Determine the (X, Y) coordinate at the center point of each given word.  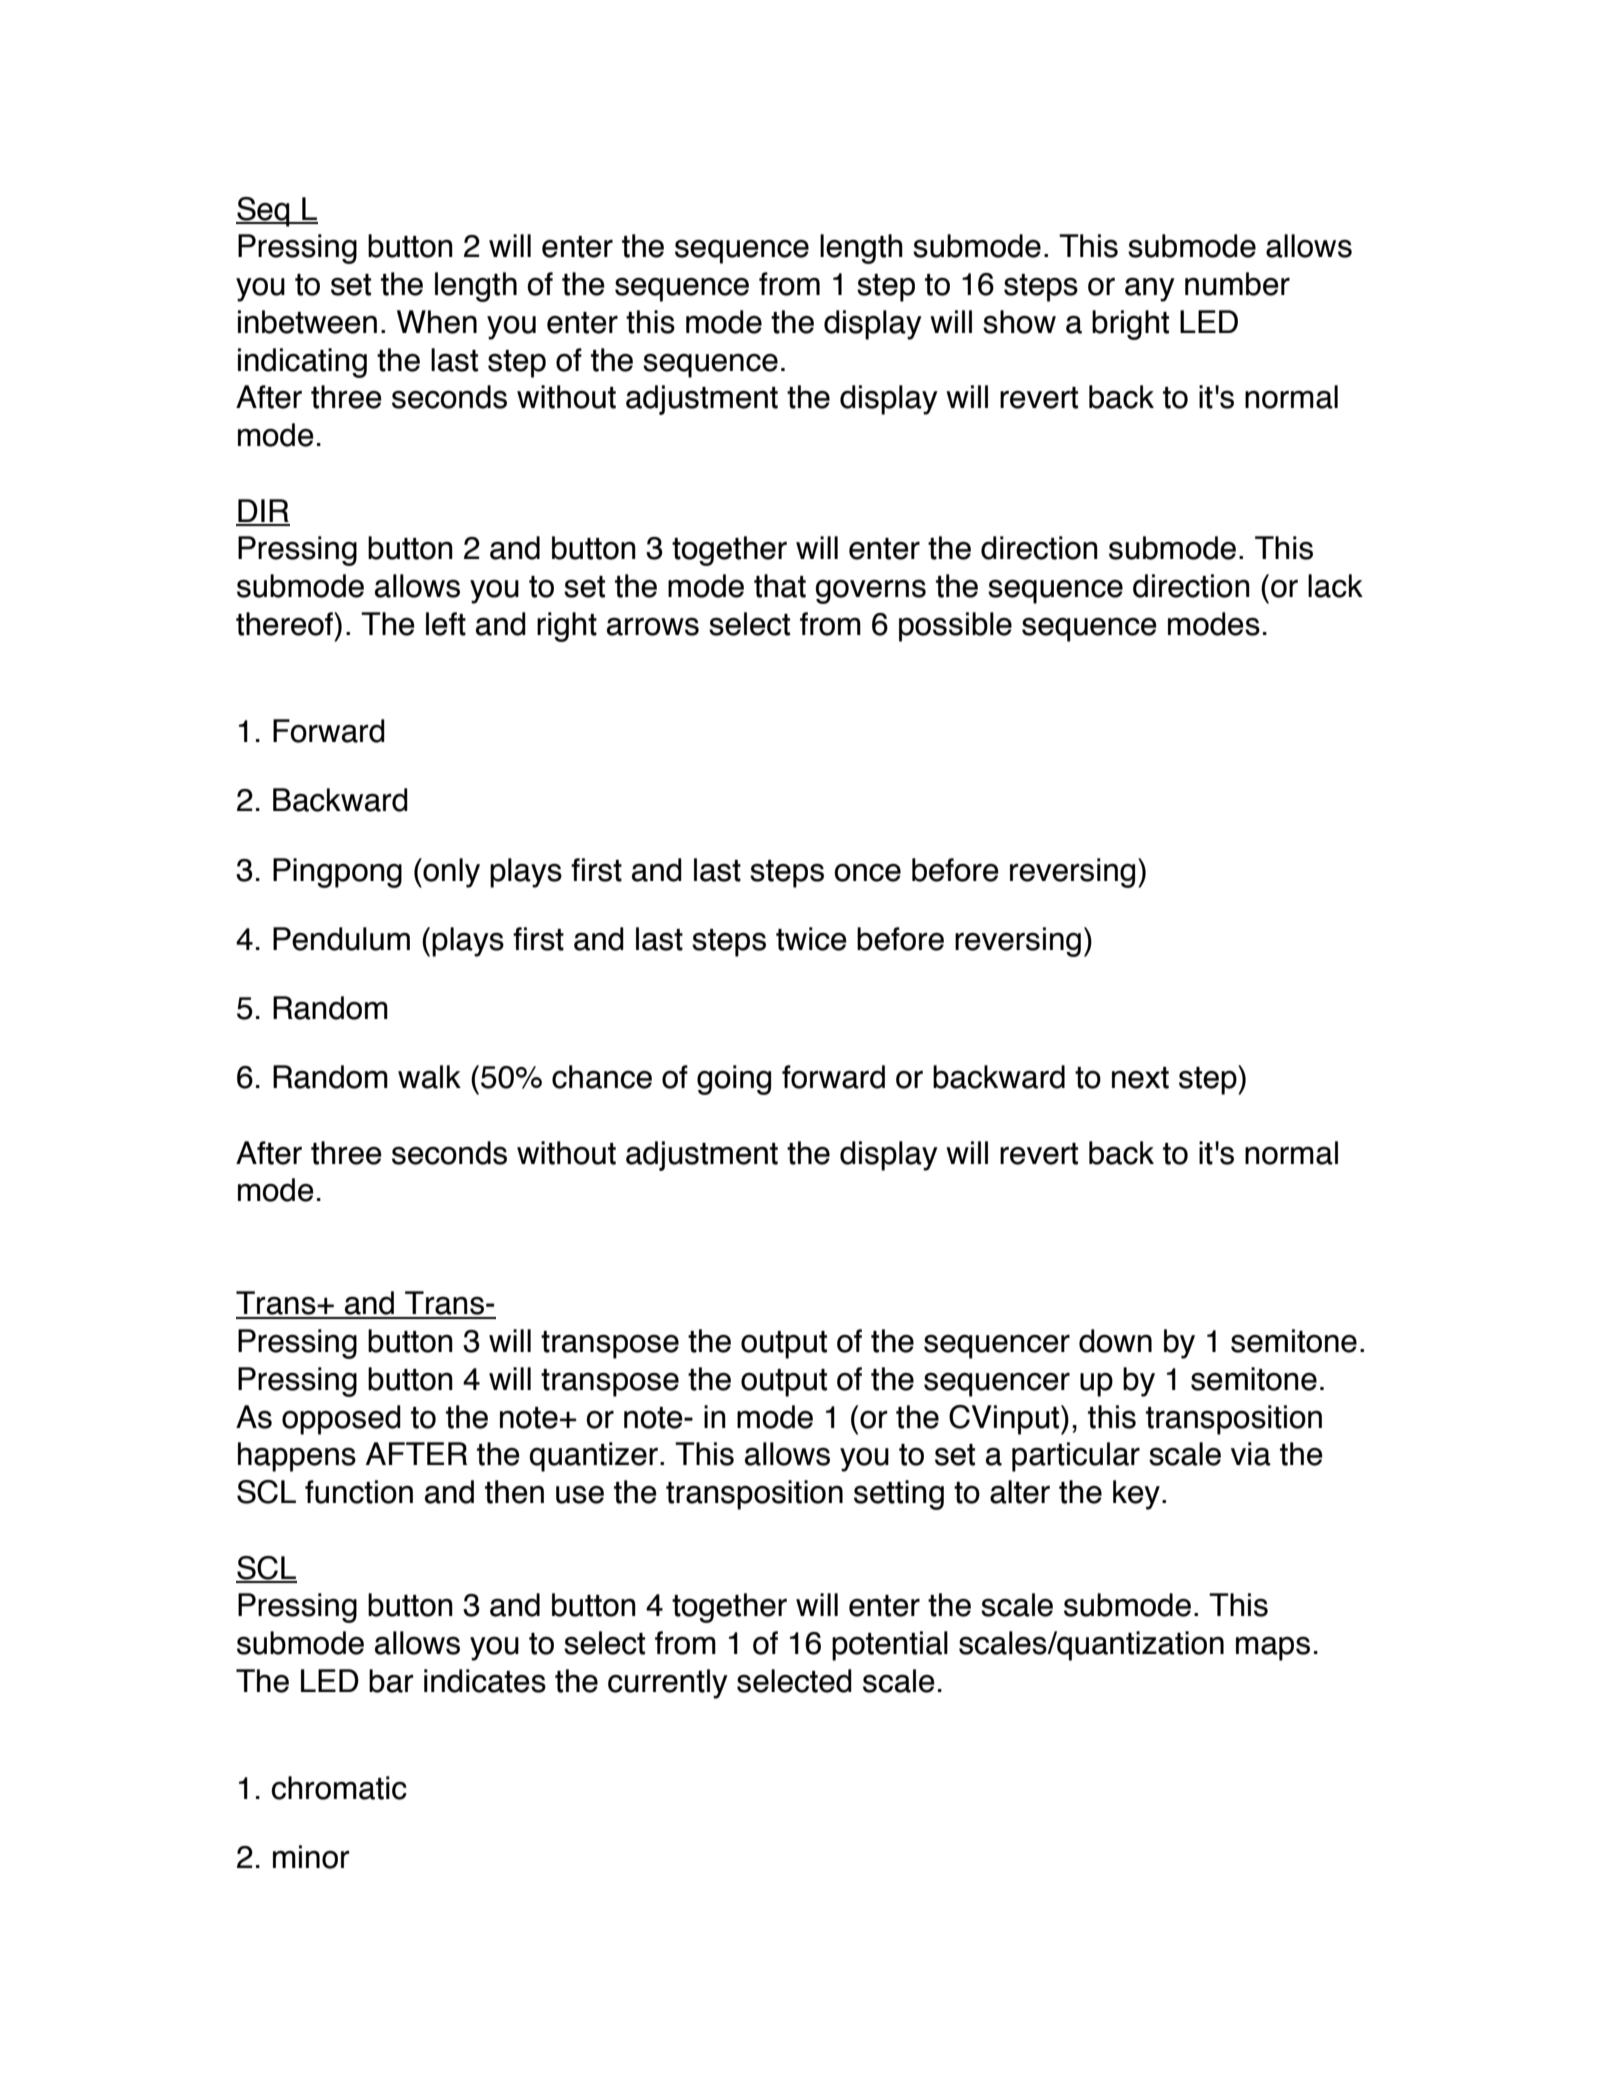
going (734, 1080)
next (1140, 1078)
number (1237, 284)
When (437, 322)
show (1019, 322)
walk (429, 1077)
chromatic (339, 1788)
